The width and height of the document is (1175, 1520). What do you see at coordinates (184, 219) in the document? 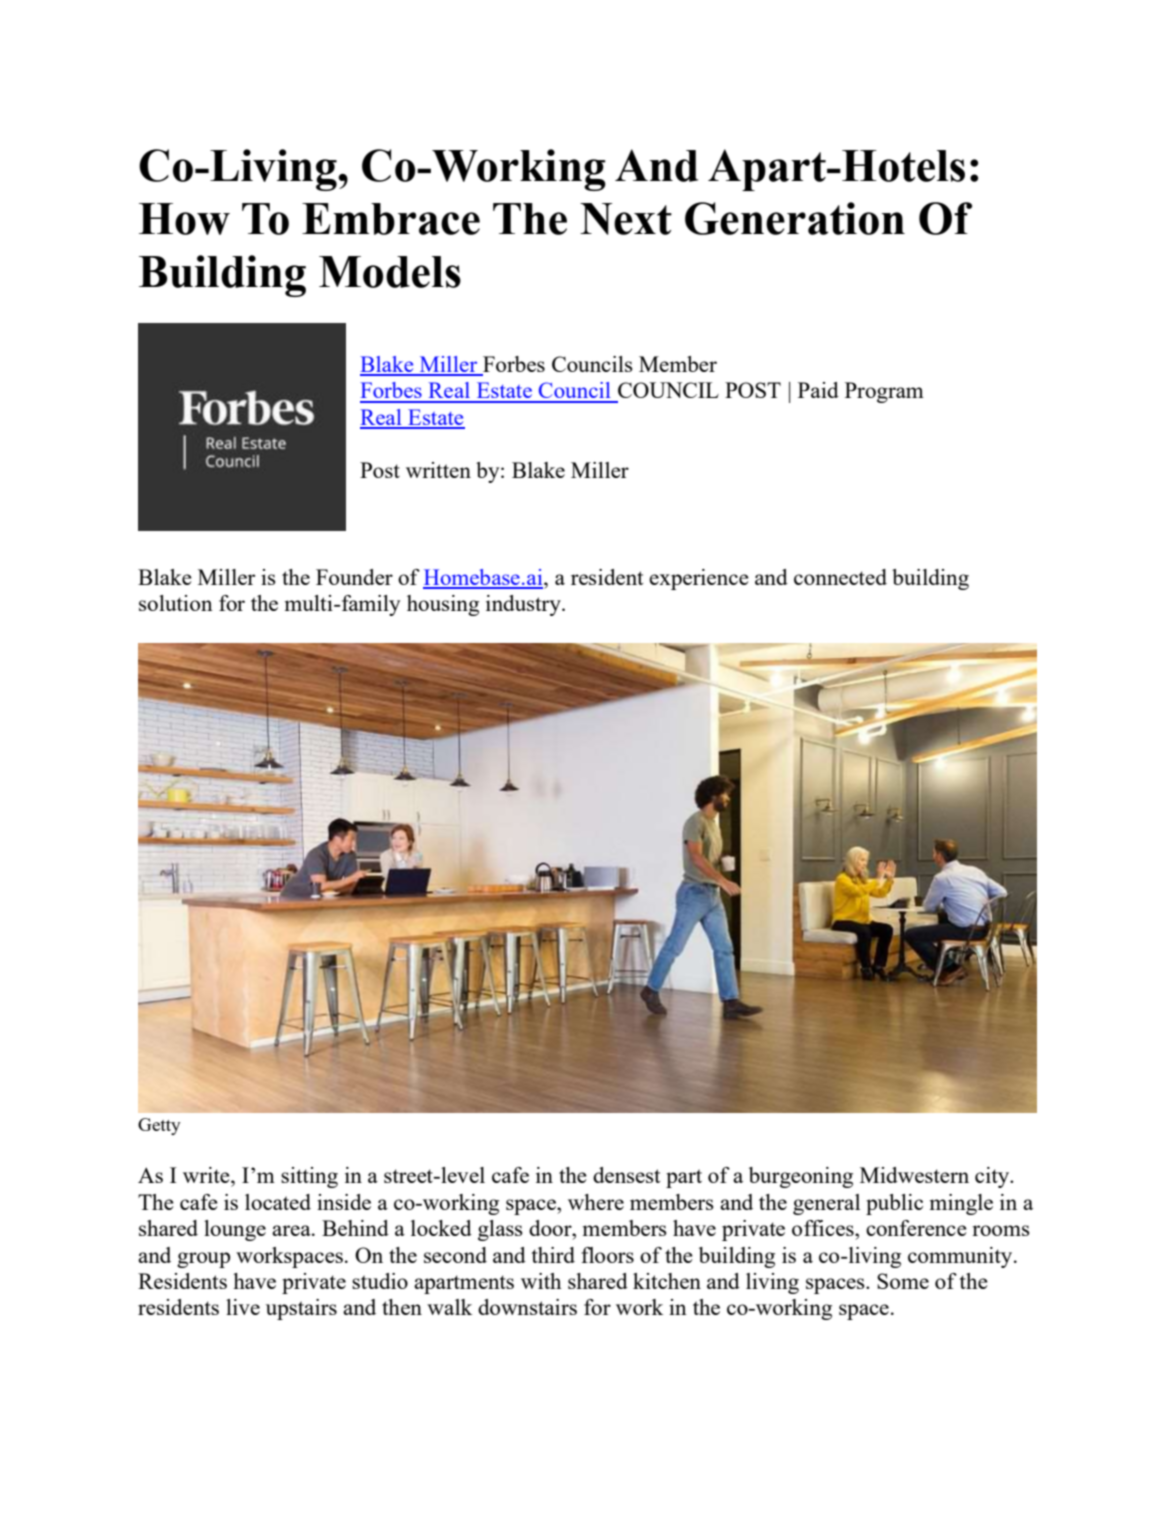
I see `How` at bounding box center [184, 219].
